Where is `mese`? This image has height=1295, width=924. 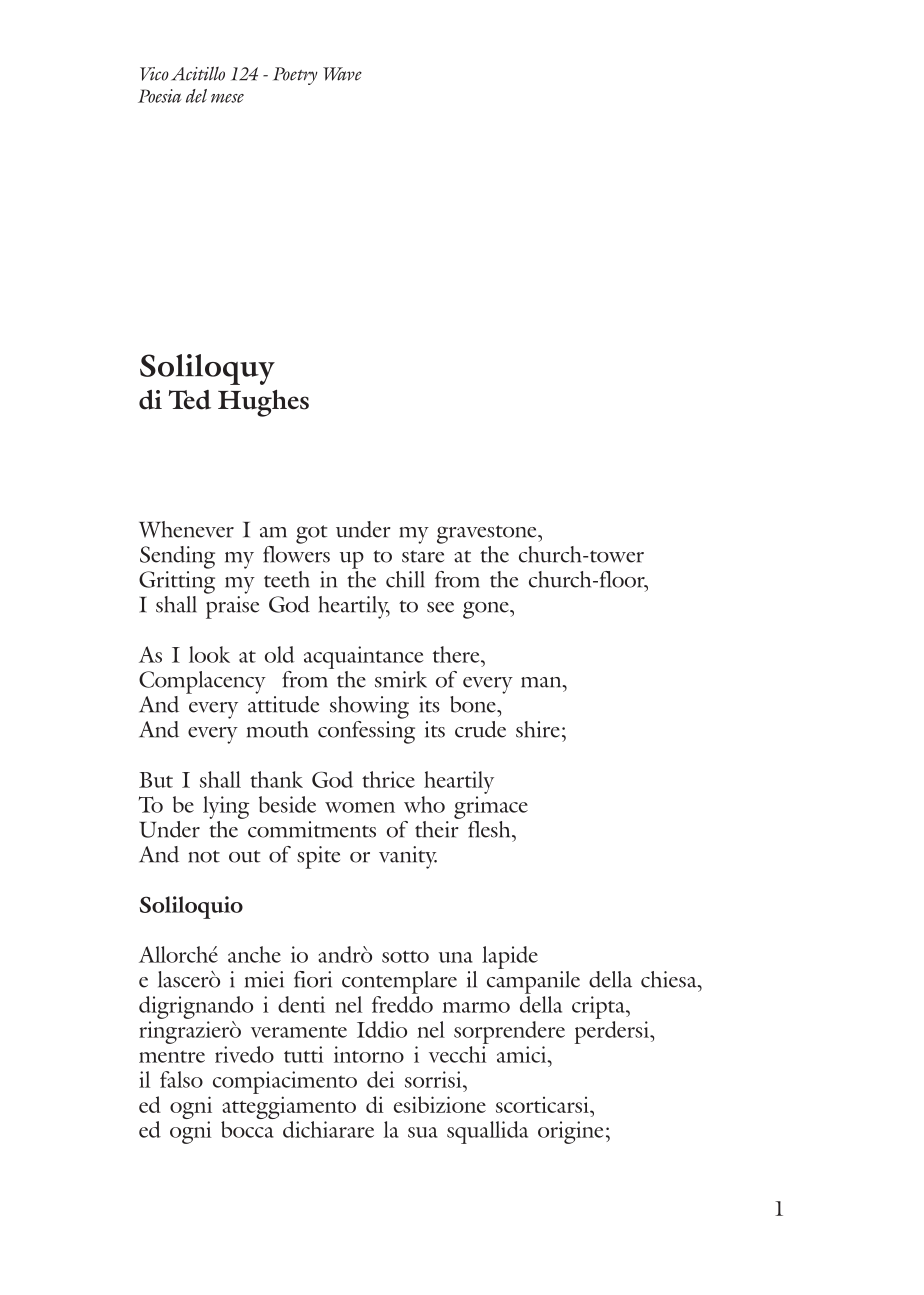
mese is located at coordinates (227, 98).
